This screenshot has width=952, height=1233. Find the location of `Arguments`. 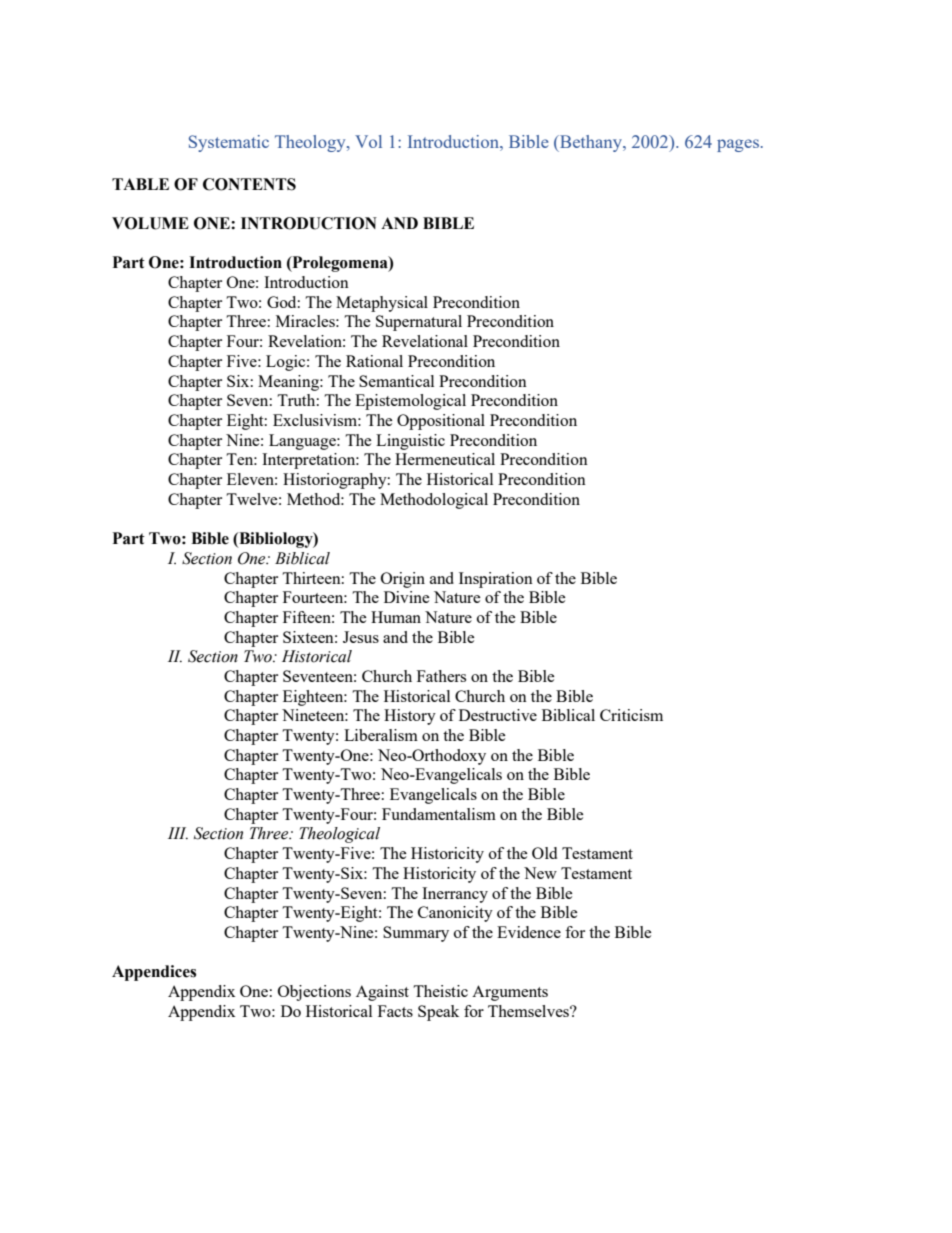

Arguments is located at coordinates (510, 993).
